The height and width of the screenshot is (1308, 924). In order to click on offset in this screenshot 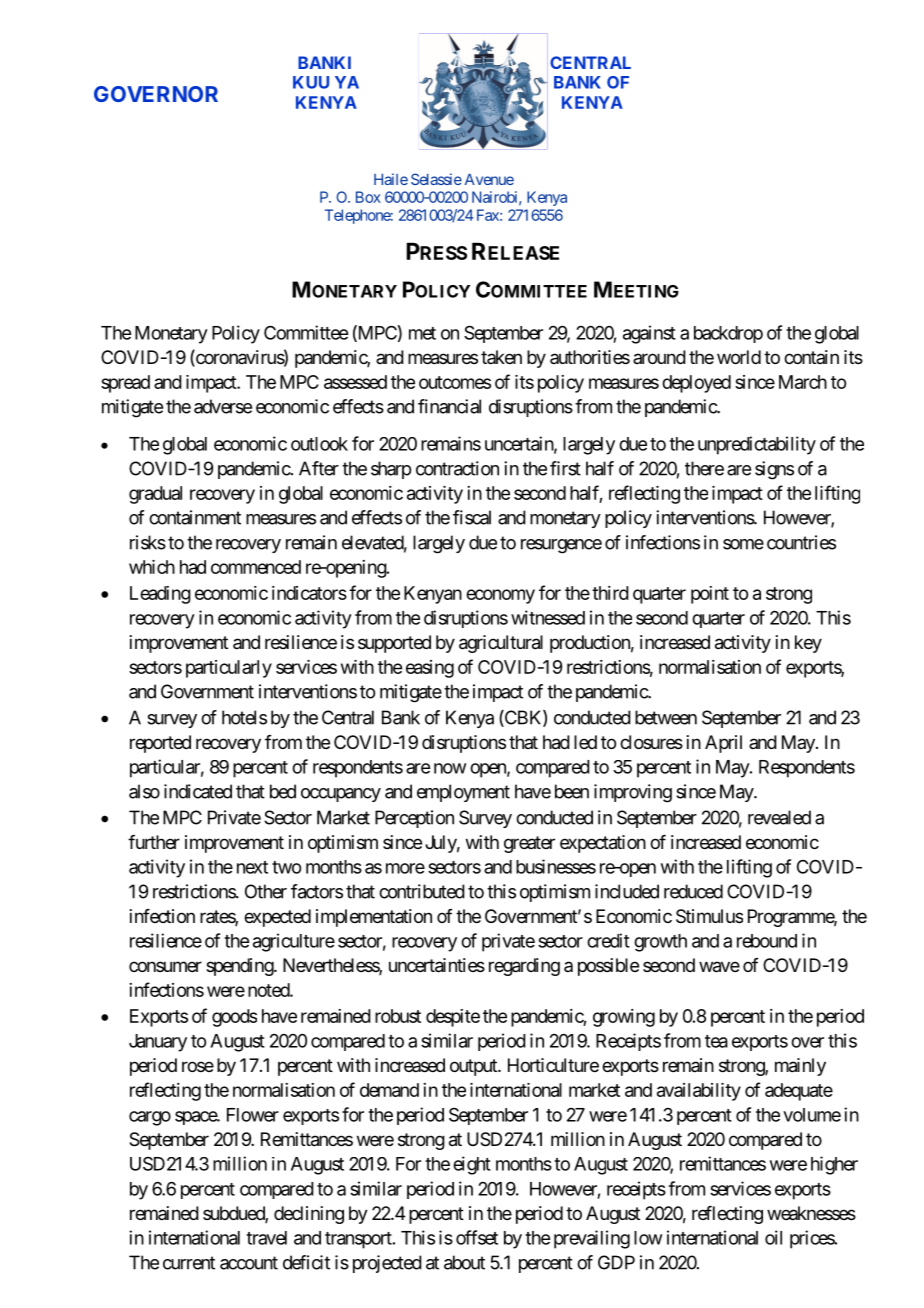, I will do `click(477, 1237)`.
